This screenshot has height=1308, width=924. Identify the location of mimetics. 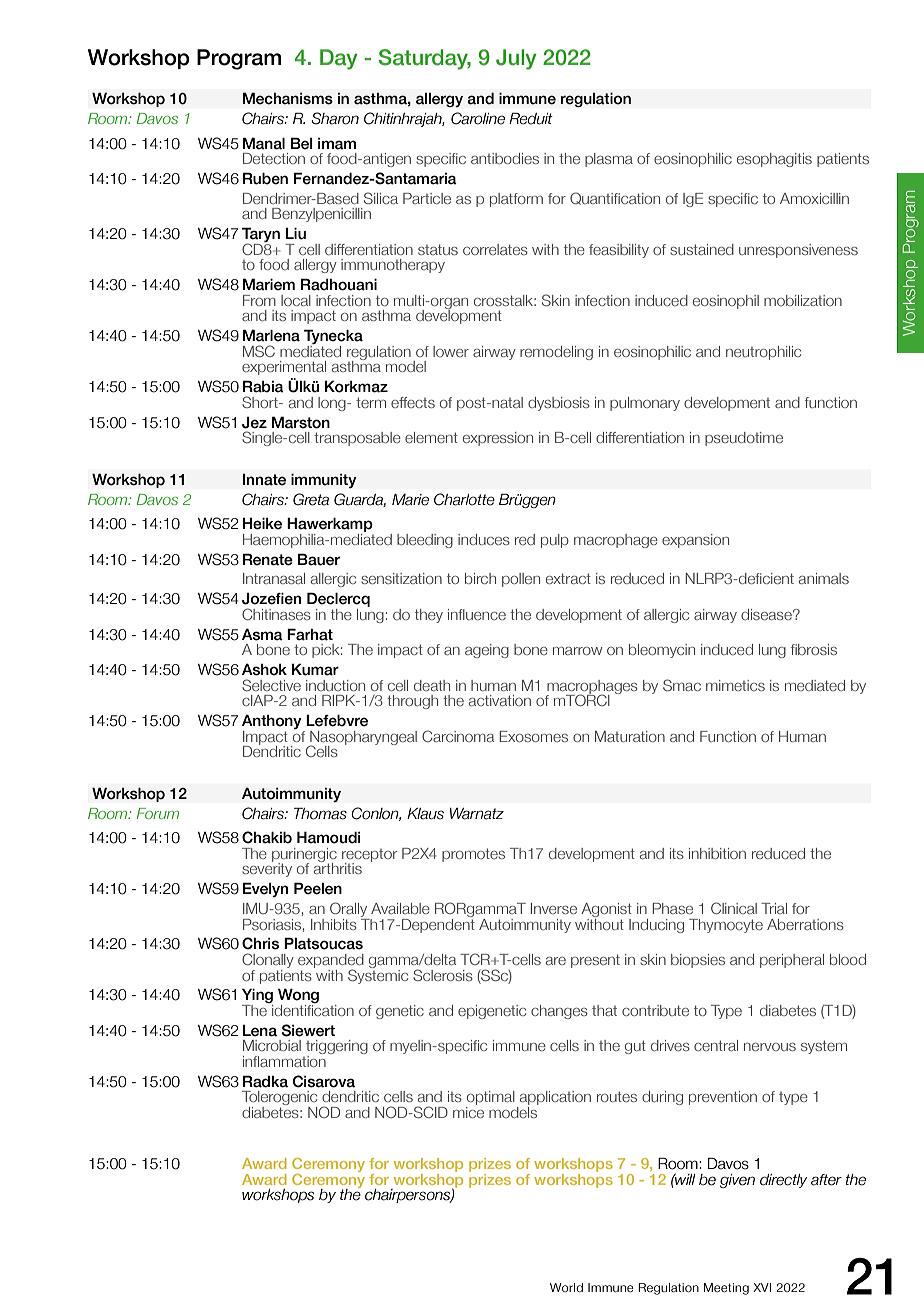
(735, 685).
